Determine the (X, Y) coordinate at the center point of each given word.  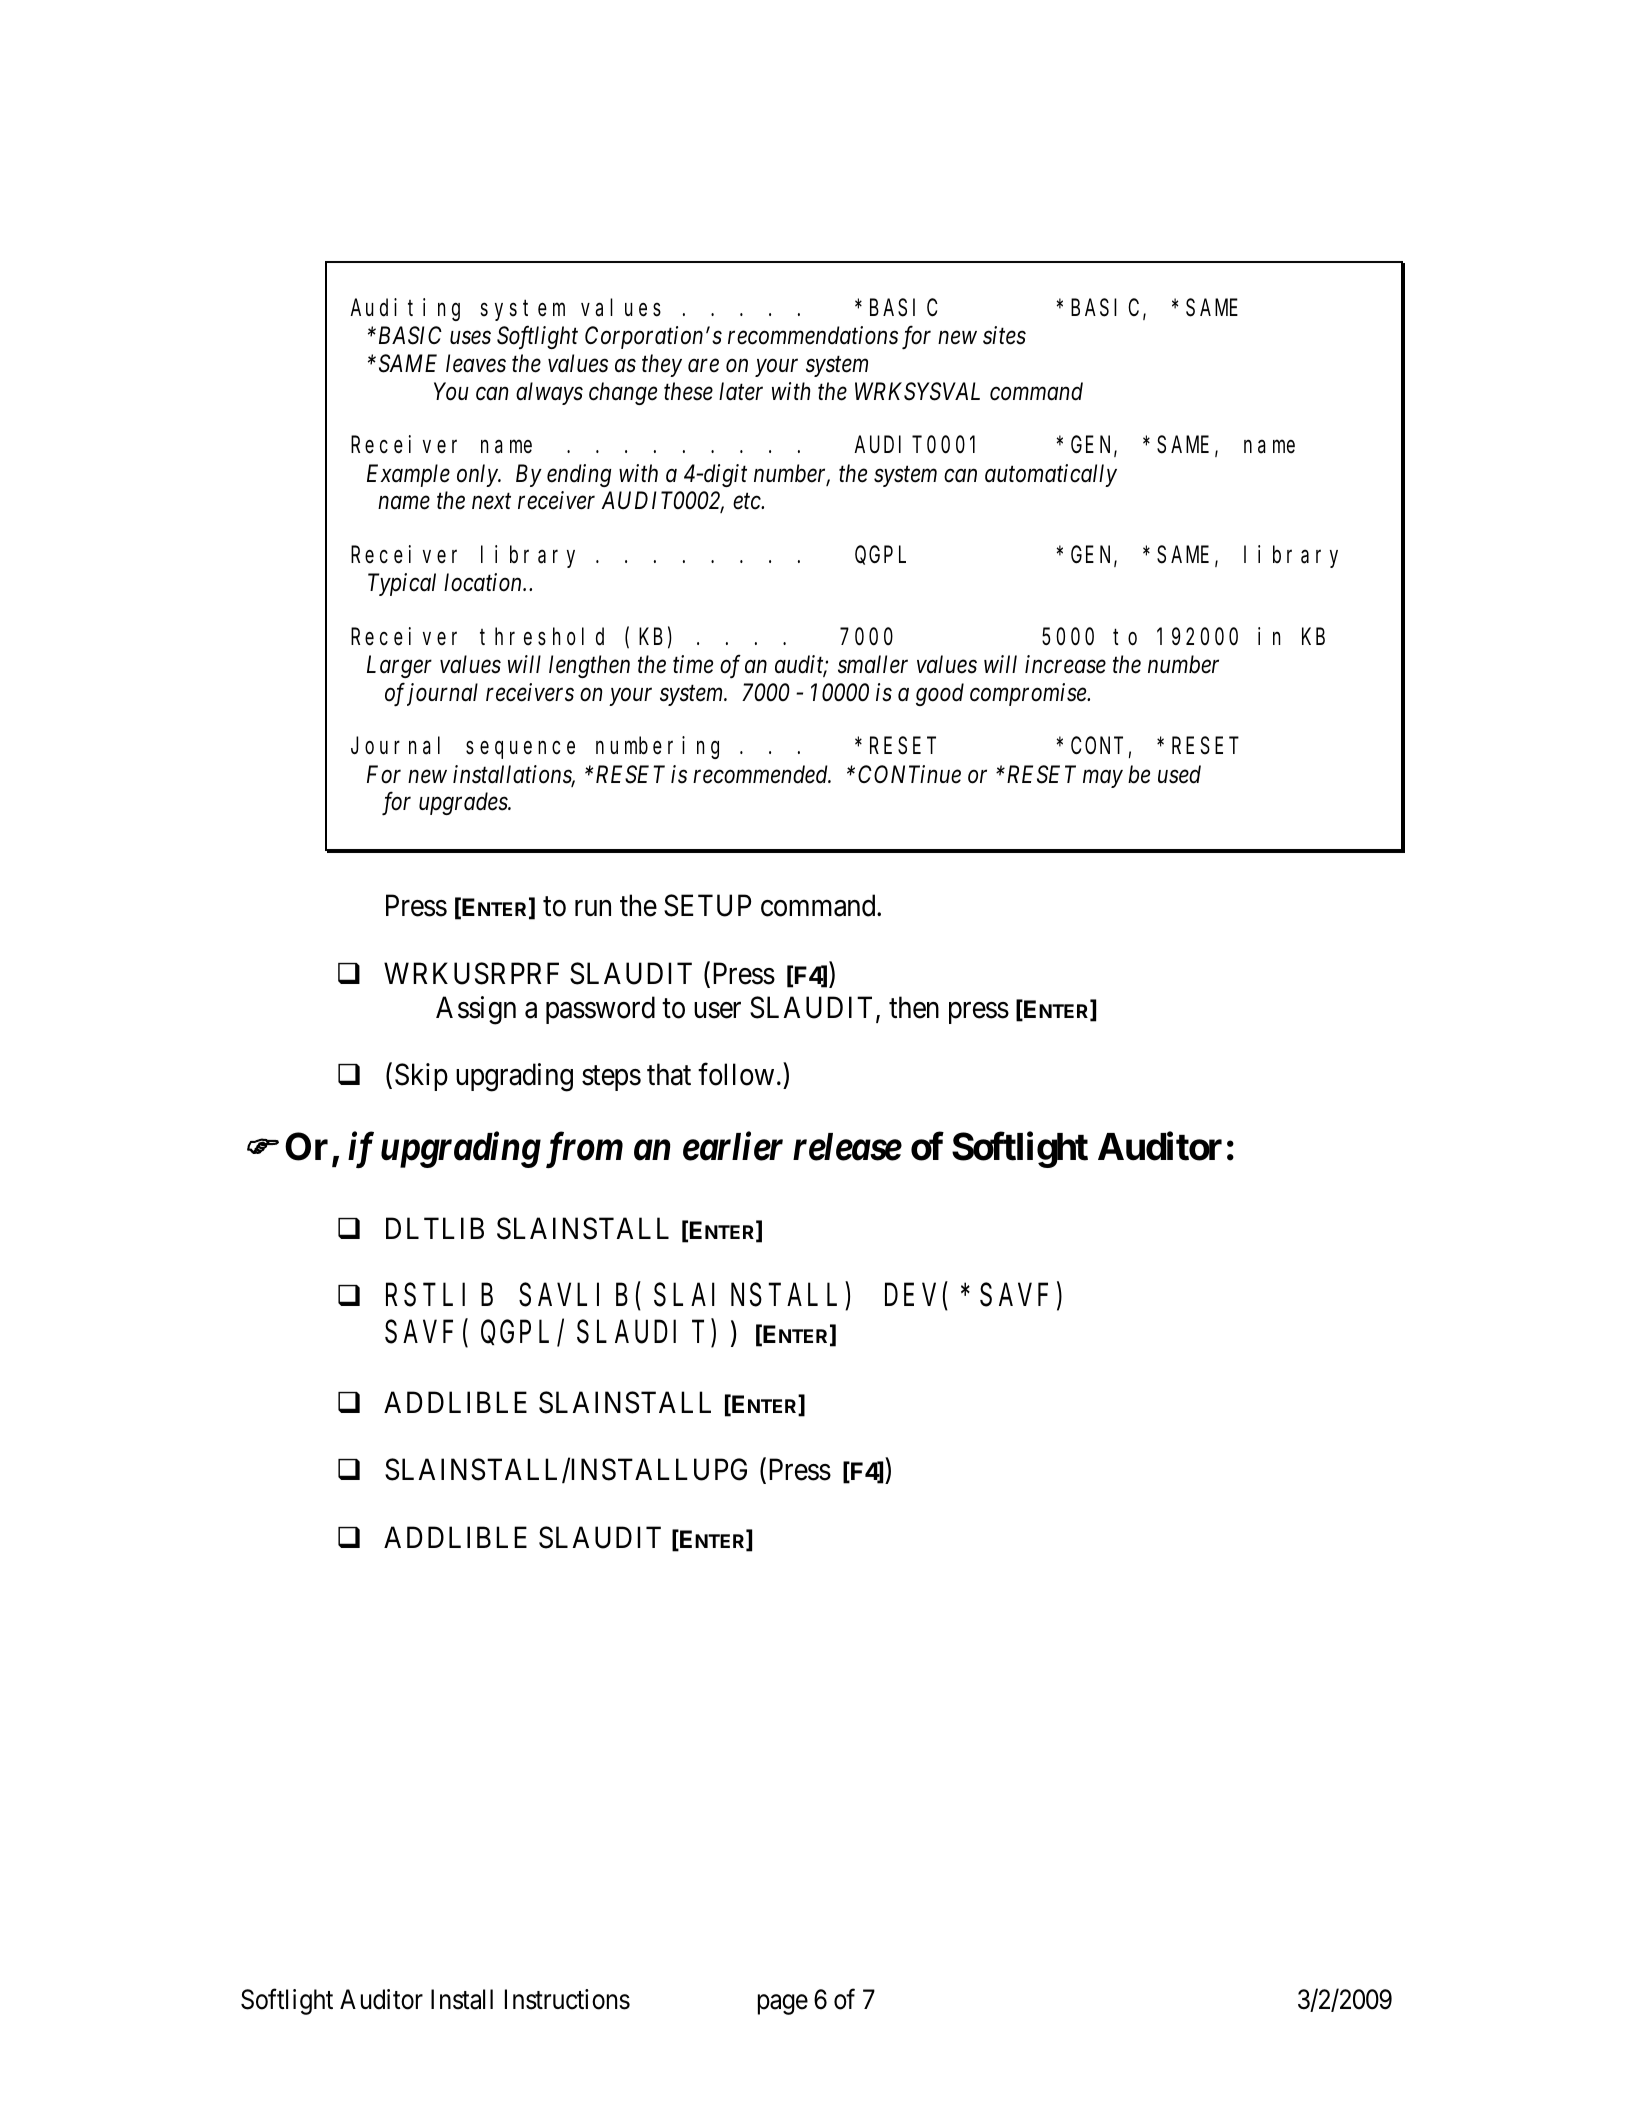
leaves (476, 363)
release (847, 1147)
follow (736, 1074)
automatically (1051, 475)
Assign (476, 1010)
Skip (421, 1077)
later (741, 391)
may (1103, 779)
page (783, 2005)
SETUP (707, 906)
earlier (733, 1146)
